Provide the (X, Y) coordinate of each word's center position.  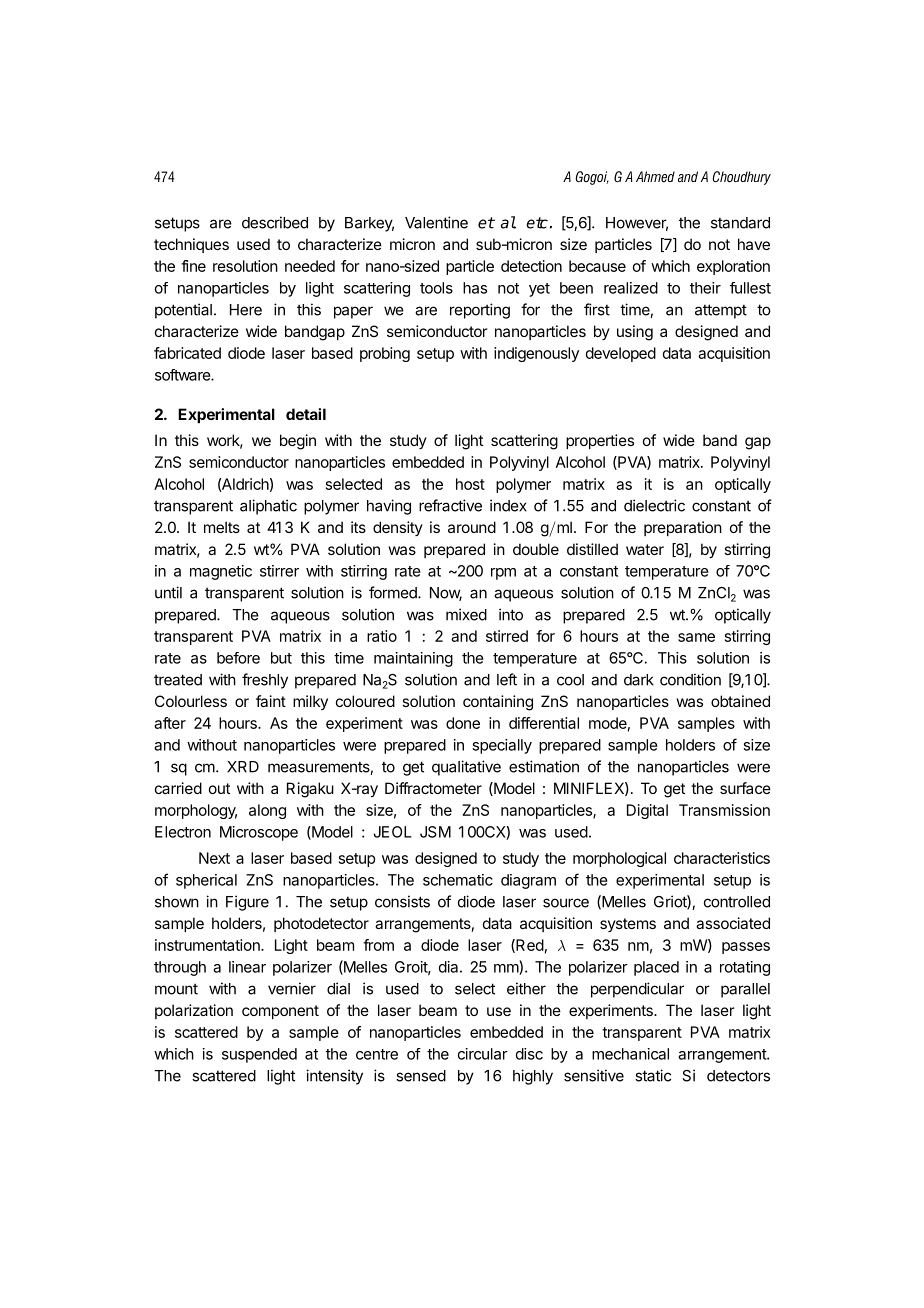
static (653, 1075)
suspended (259, 1055)
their (705, 288)
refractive (450, 505)
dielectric (654, 505)
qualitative (466, 768)
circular (483, 1054)
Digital (647, 811)
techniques (191, 245)
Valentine (436, 222)
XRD (243, 767)
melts (222, 527)
